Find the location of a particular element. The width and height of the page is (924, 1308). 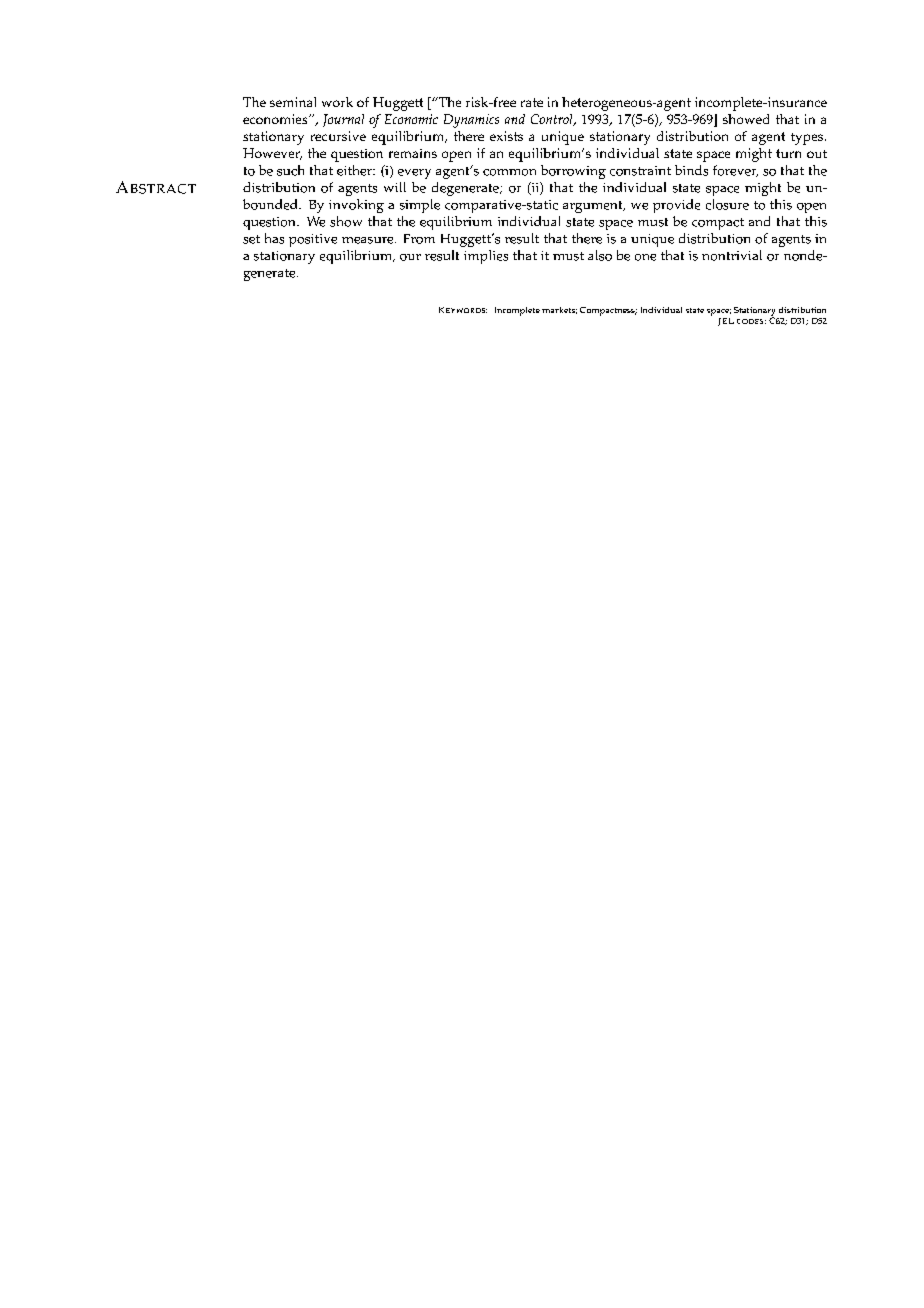

markets is located at coordinates (559, 310).
